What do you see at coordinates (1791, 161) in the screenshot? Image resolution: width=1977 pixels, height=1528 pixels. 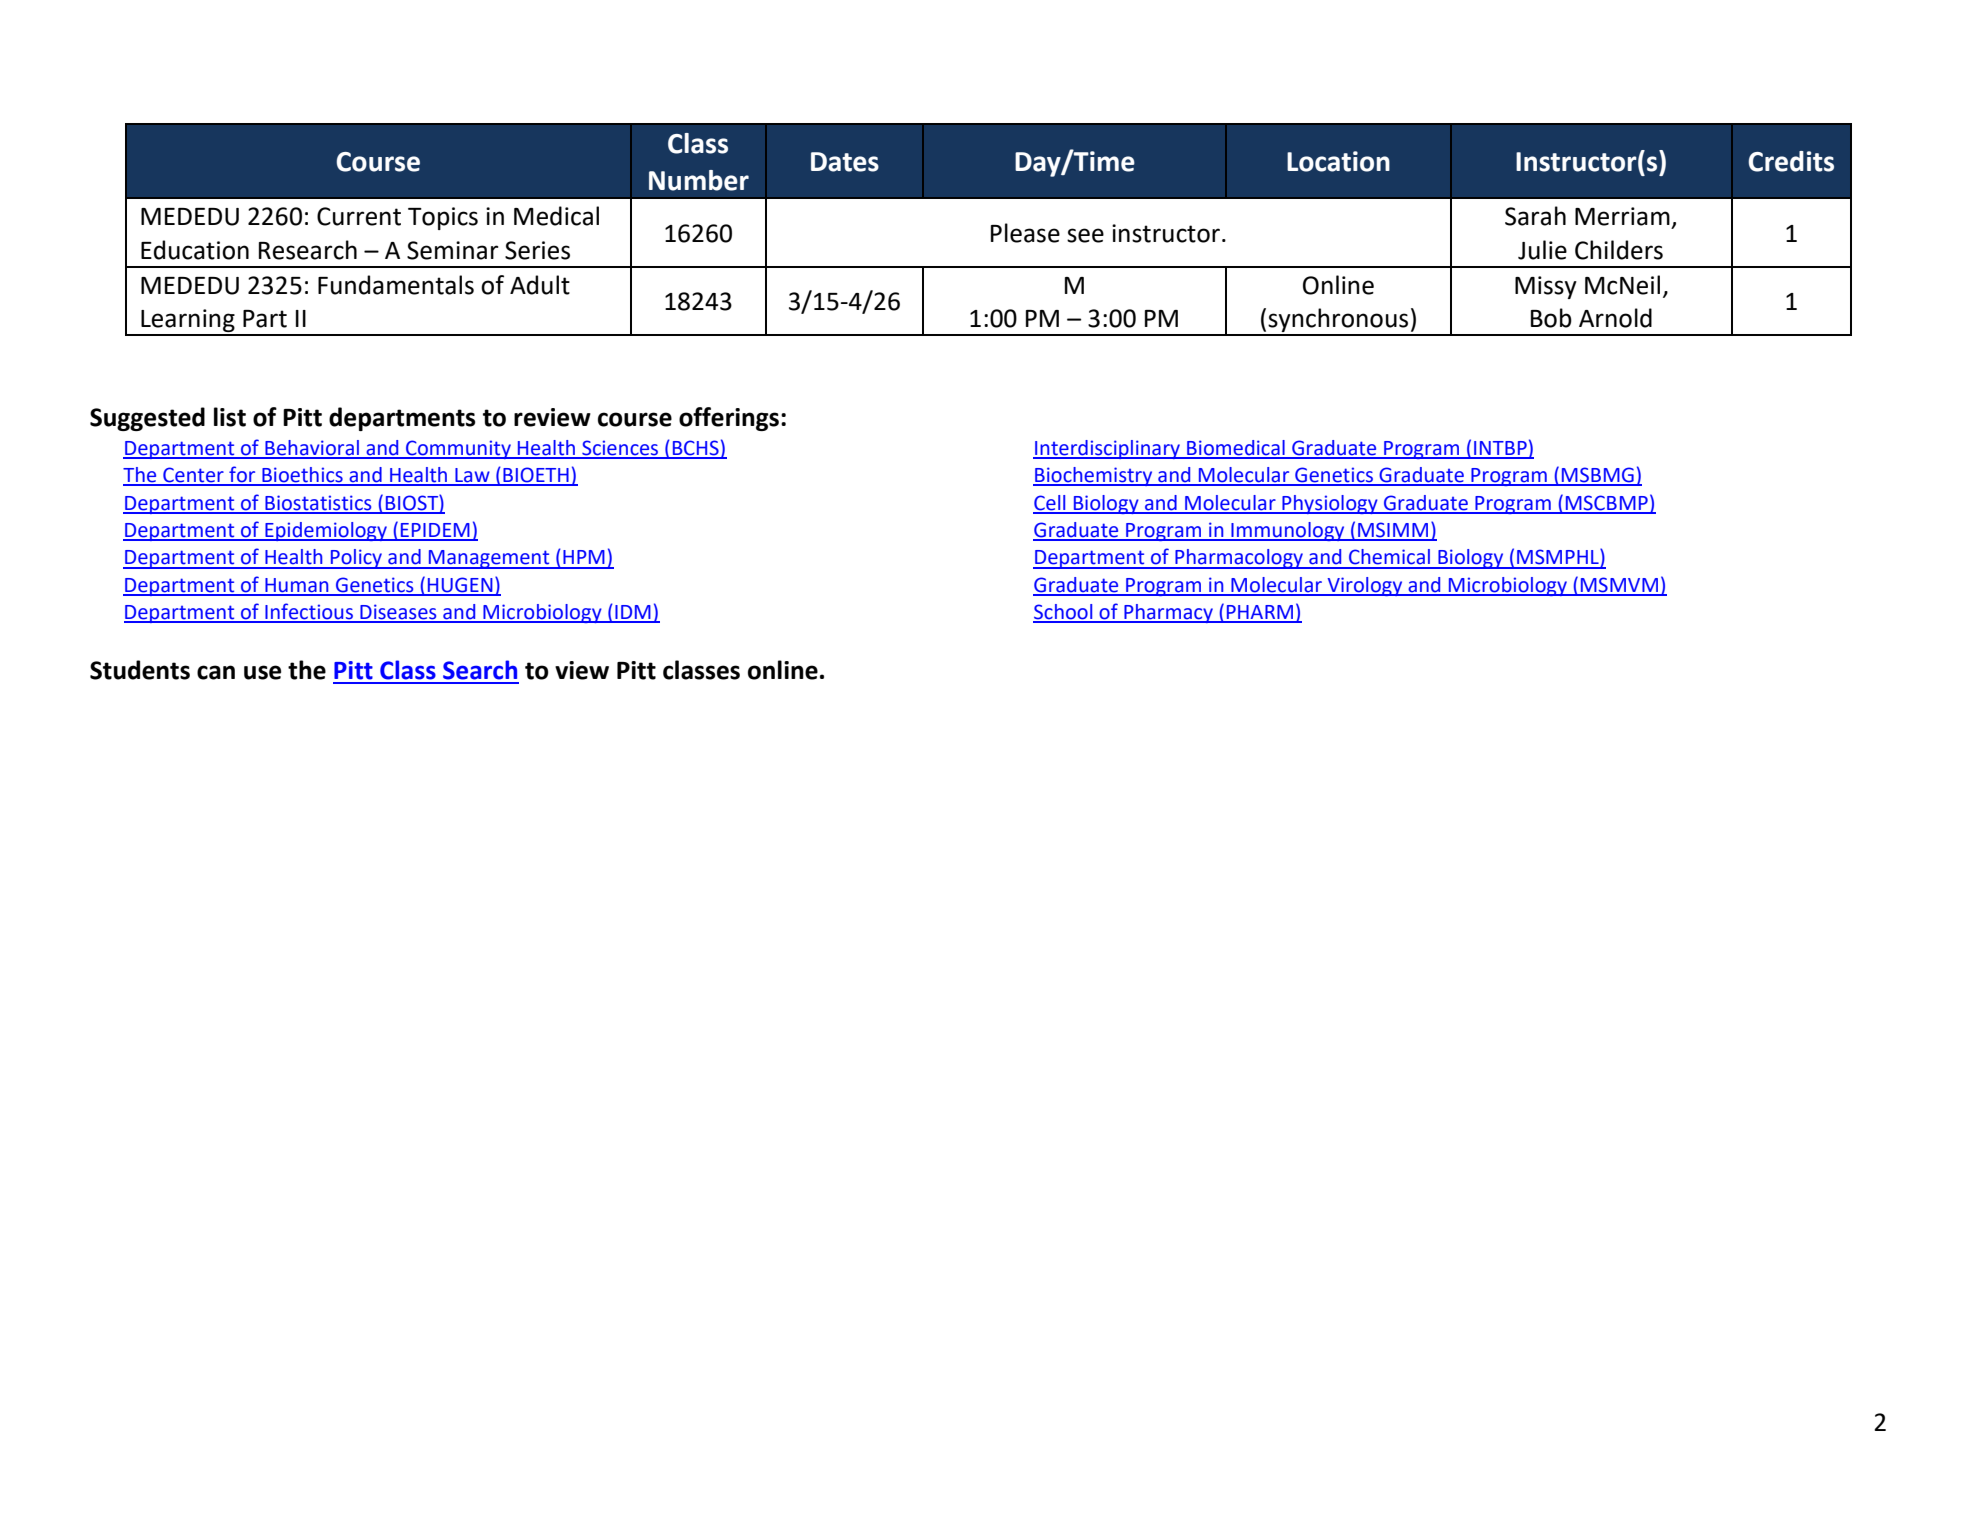 I see `Credits` at bounding box center [1791, 161].
